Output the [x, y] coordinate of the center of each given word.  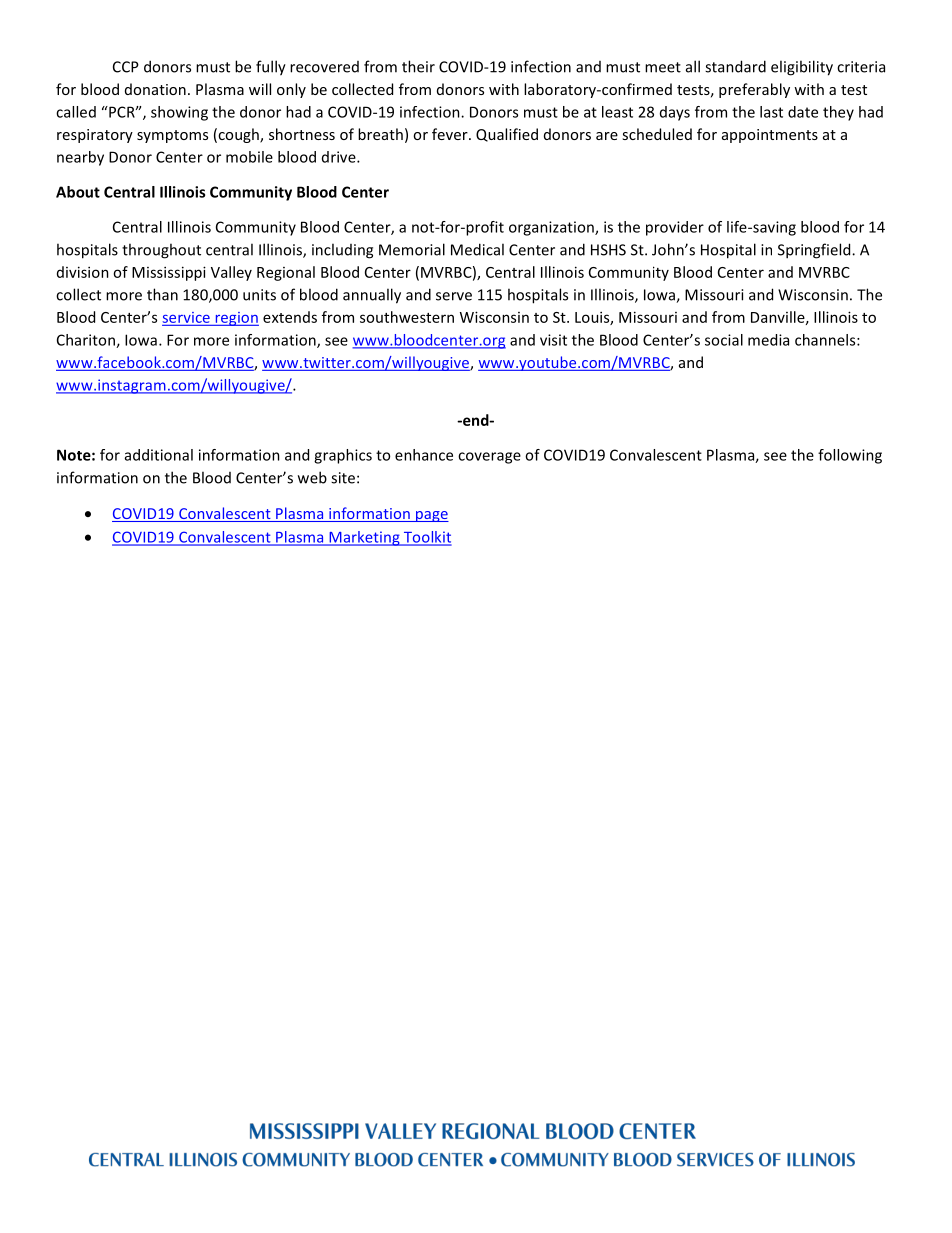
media [768, 340]
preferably [754, 90]
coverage [489, 458]
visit [553, 340]
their [418, 66]
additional [159, 455]
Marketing [364, 538]
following [850, 456]
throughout [161, 251]
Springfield [815, 251]
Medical [477, 249]
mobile [249, 157]
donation [155, 89]
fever [451, 134]
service [186, 317]
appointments [770, 136]
